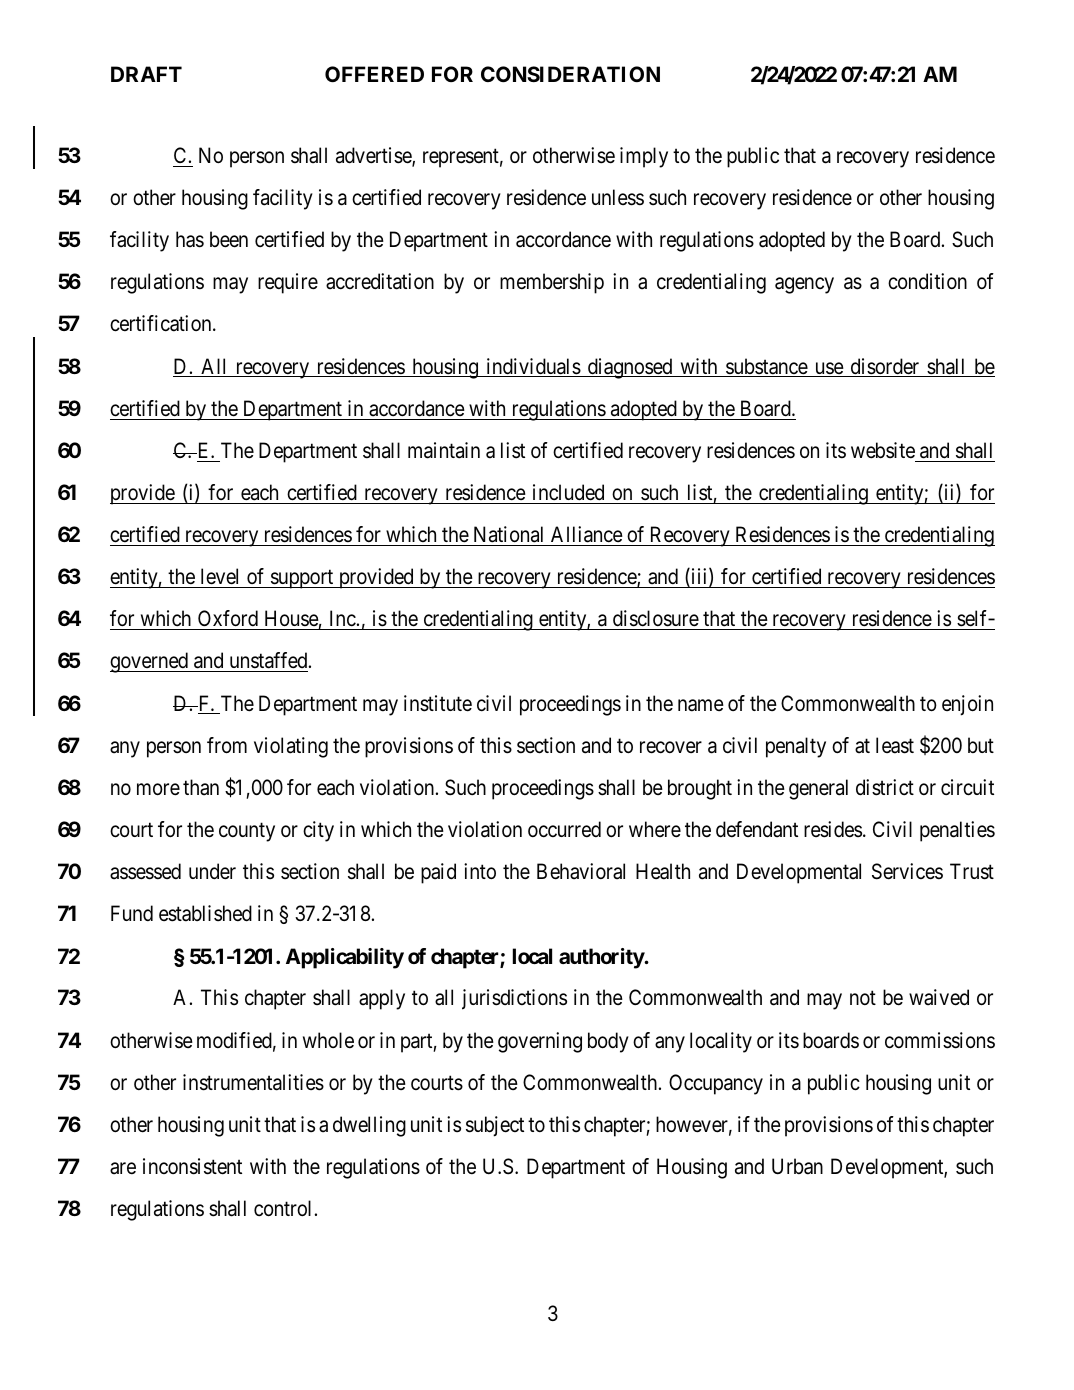  Describe the element at coordinates (883, 450) in the document. I see `website` at that location.
